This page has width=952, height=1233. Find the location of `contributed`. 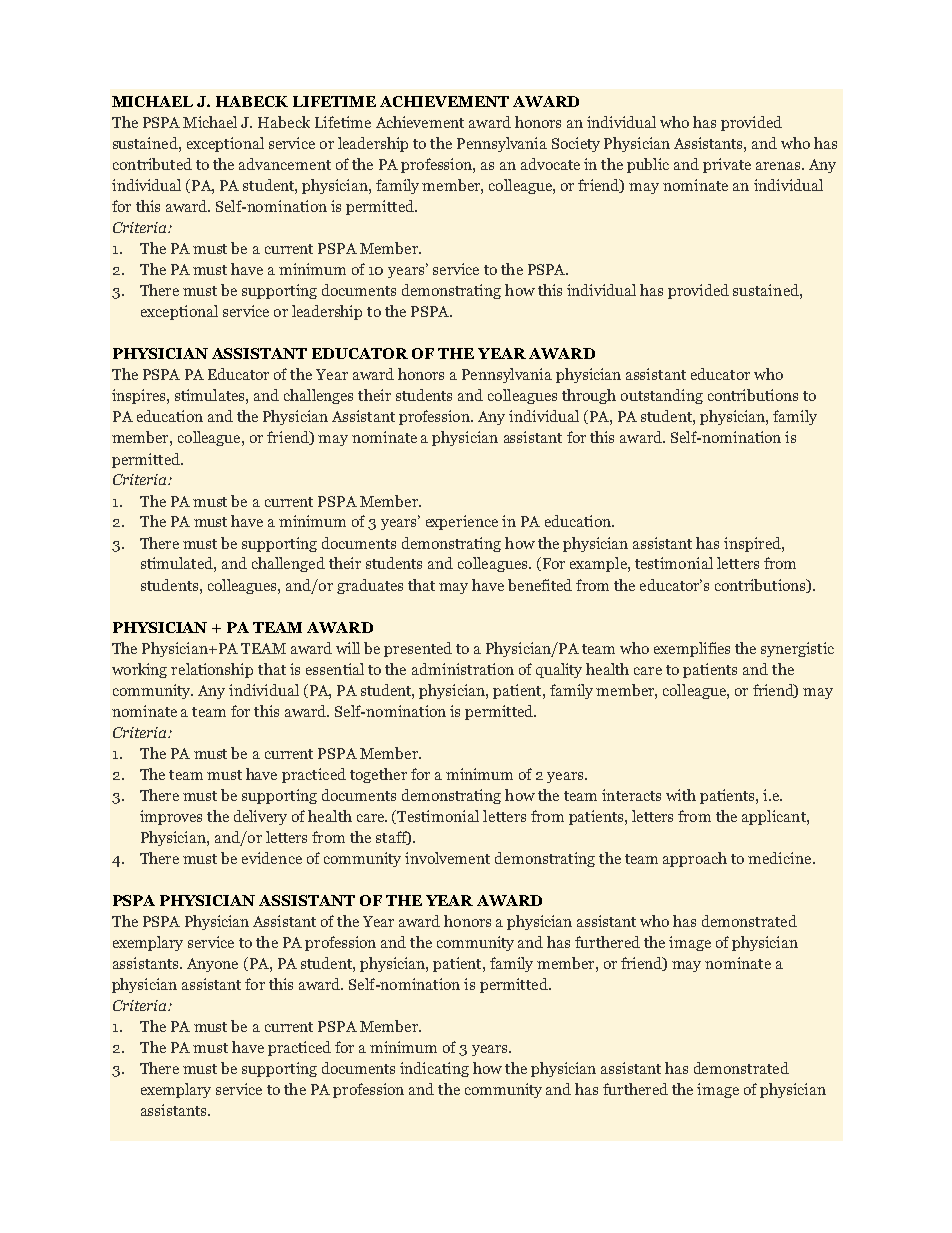

contributed is located at coordinates (152, 164).
